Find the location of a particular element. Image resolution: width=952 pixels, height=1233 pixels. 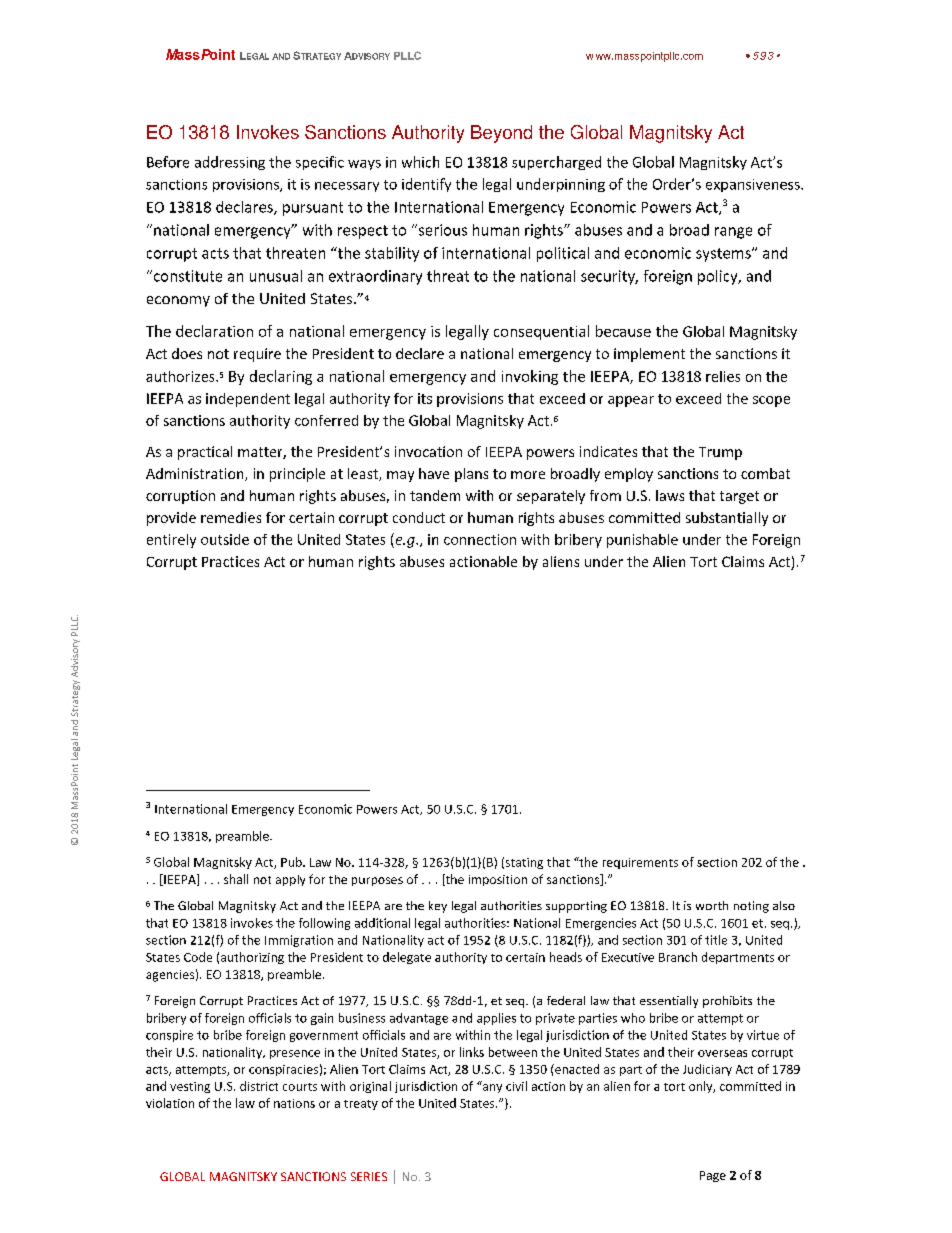

policy is located at coordinates (719, 277).
